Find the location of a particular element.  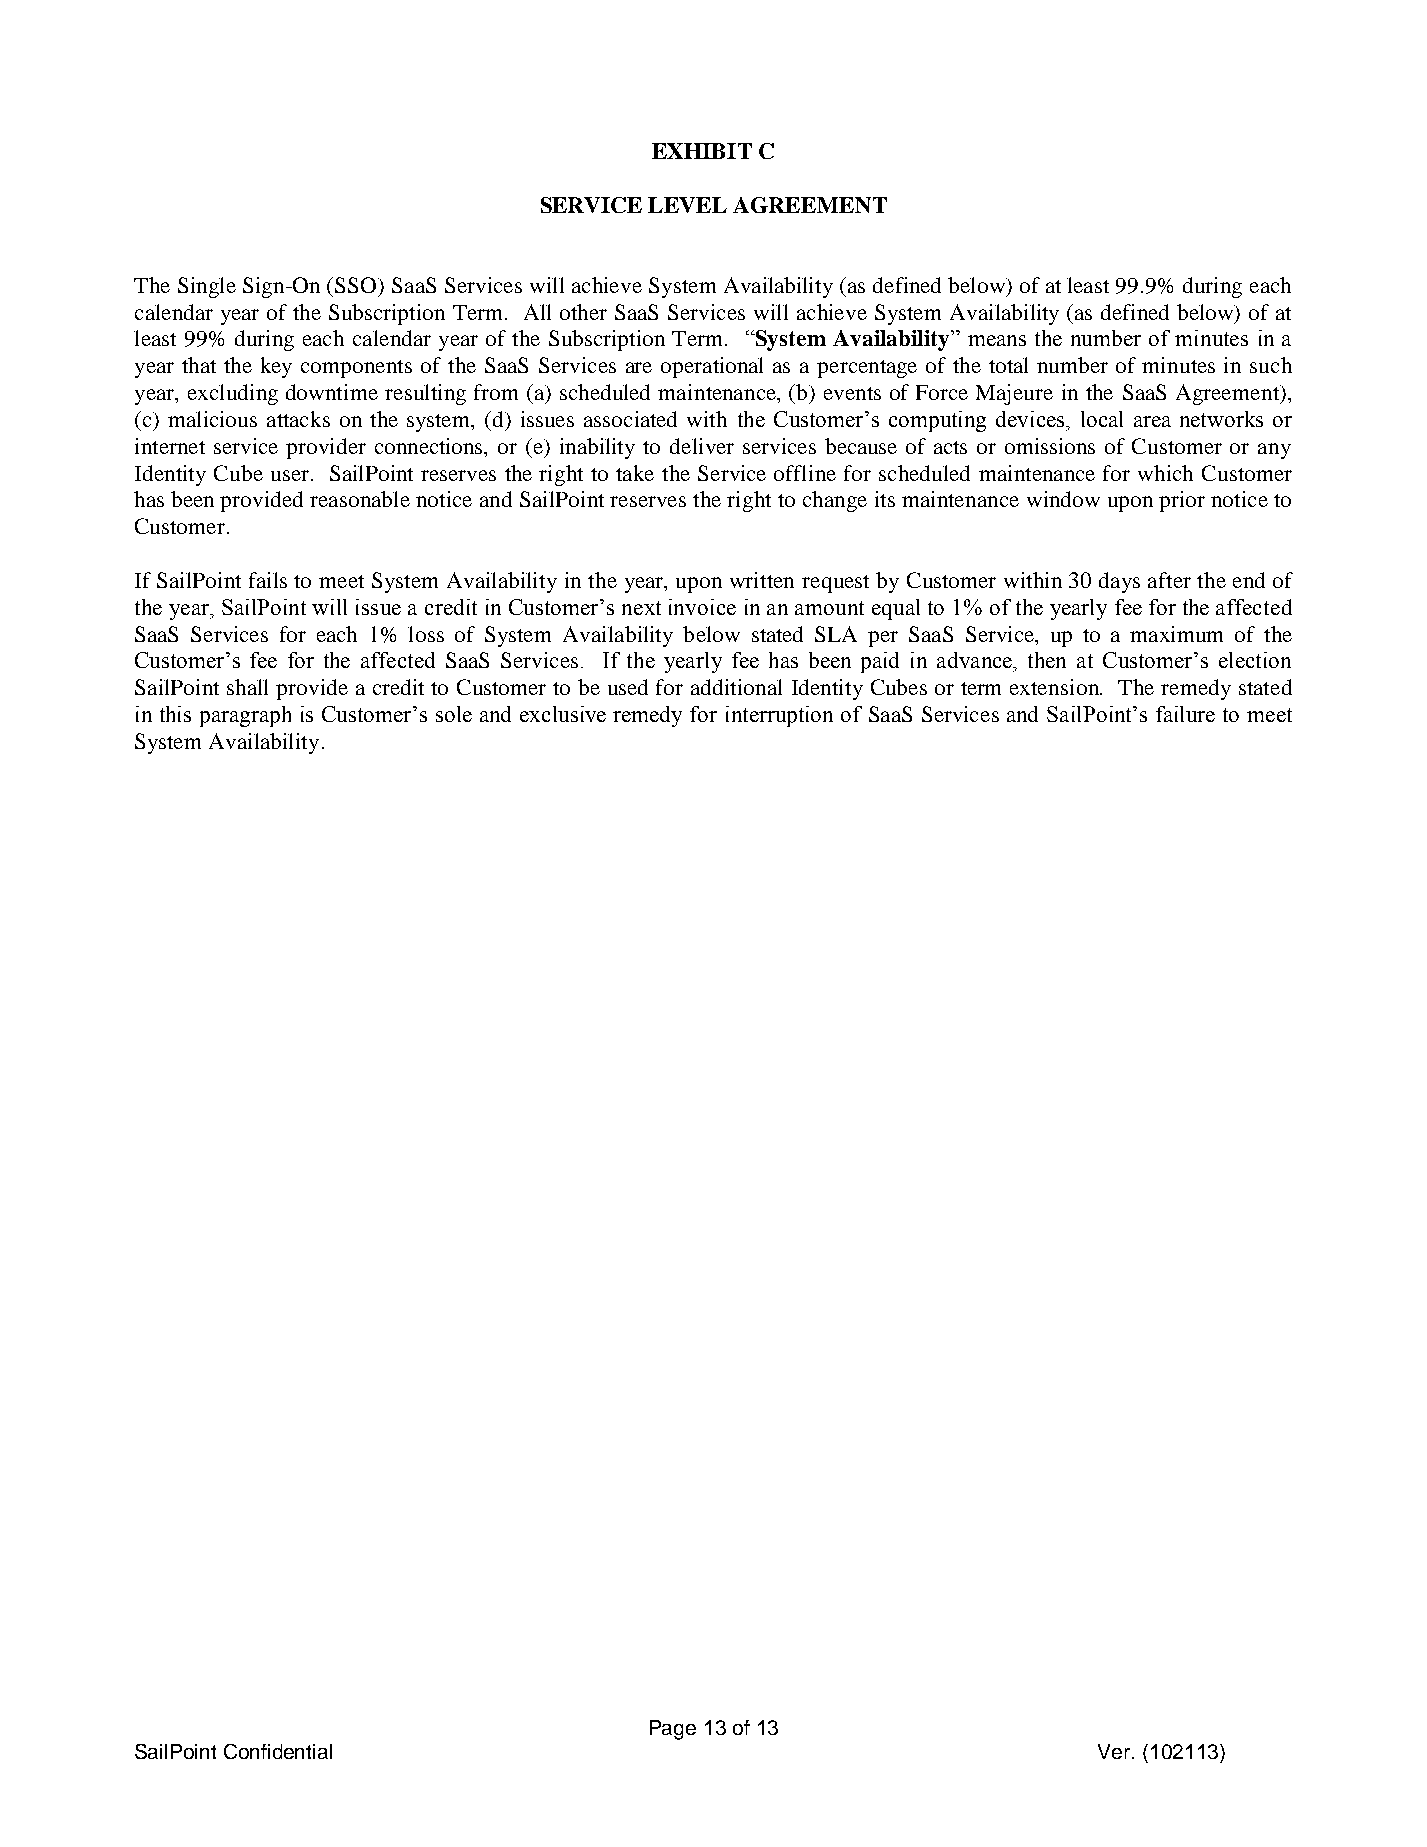

Page is located at coordinates (673, 1730).
